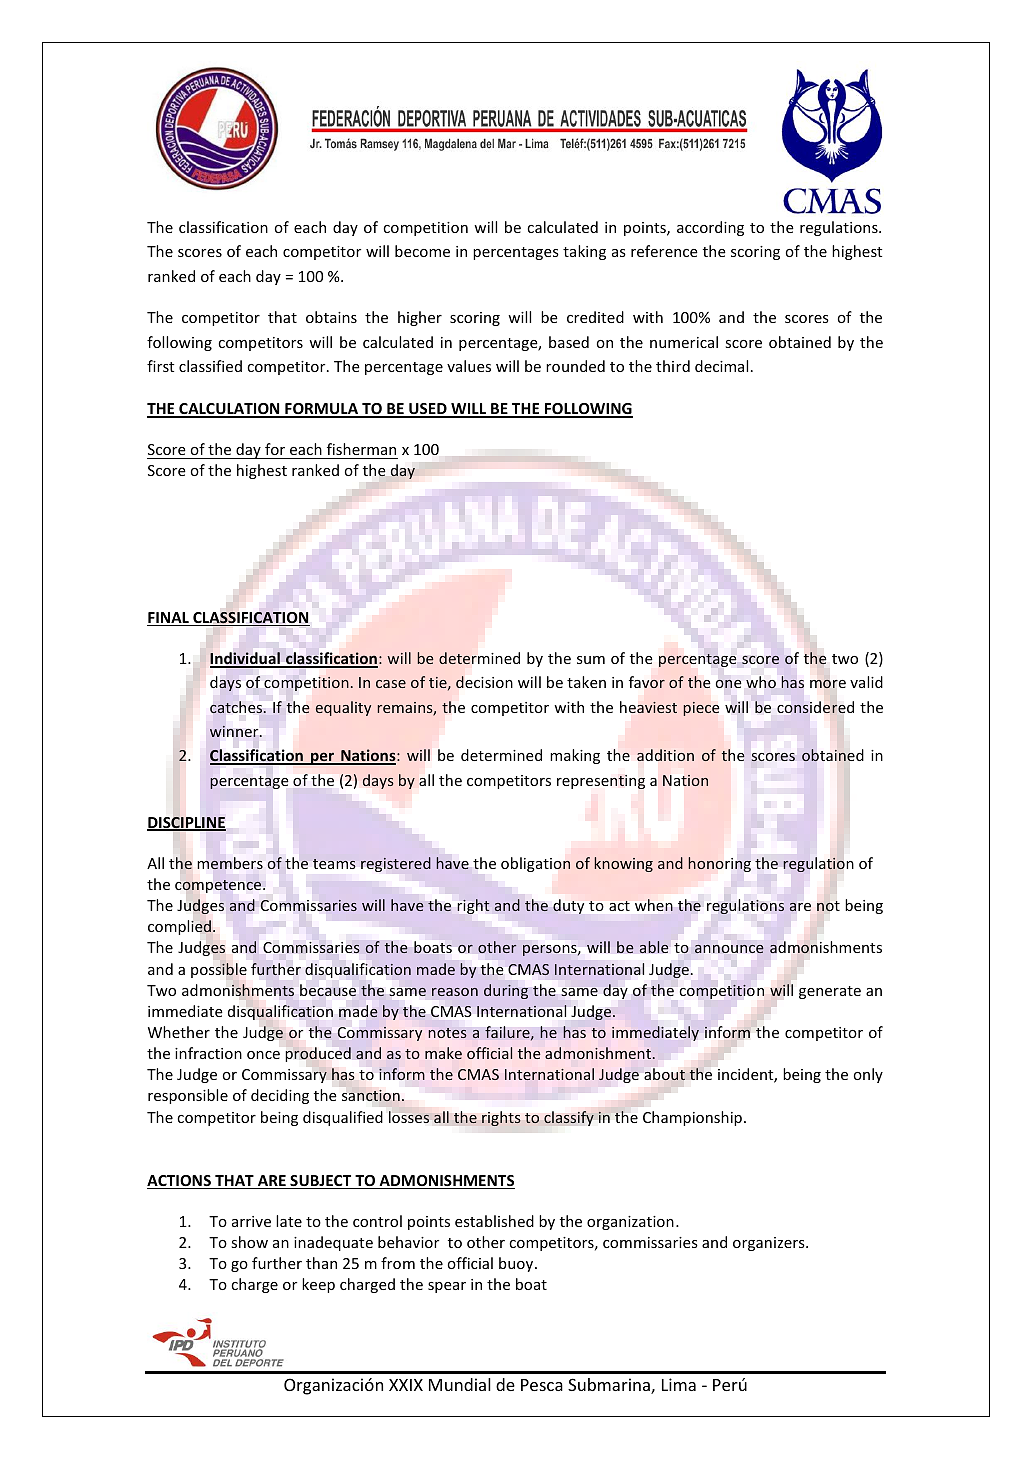 This document has height=1458, width=1031. Describe the element at coordinates (710, 228) in the document. I see `according` at that location.
